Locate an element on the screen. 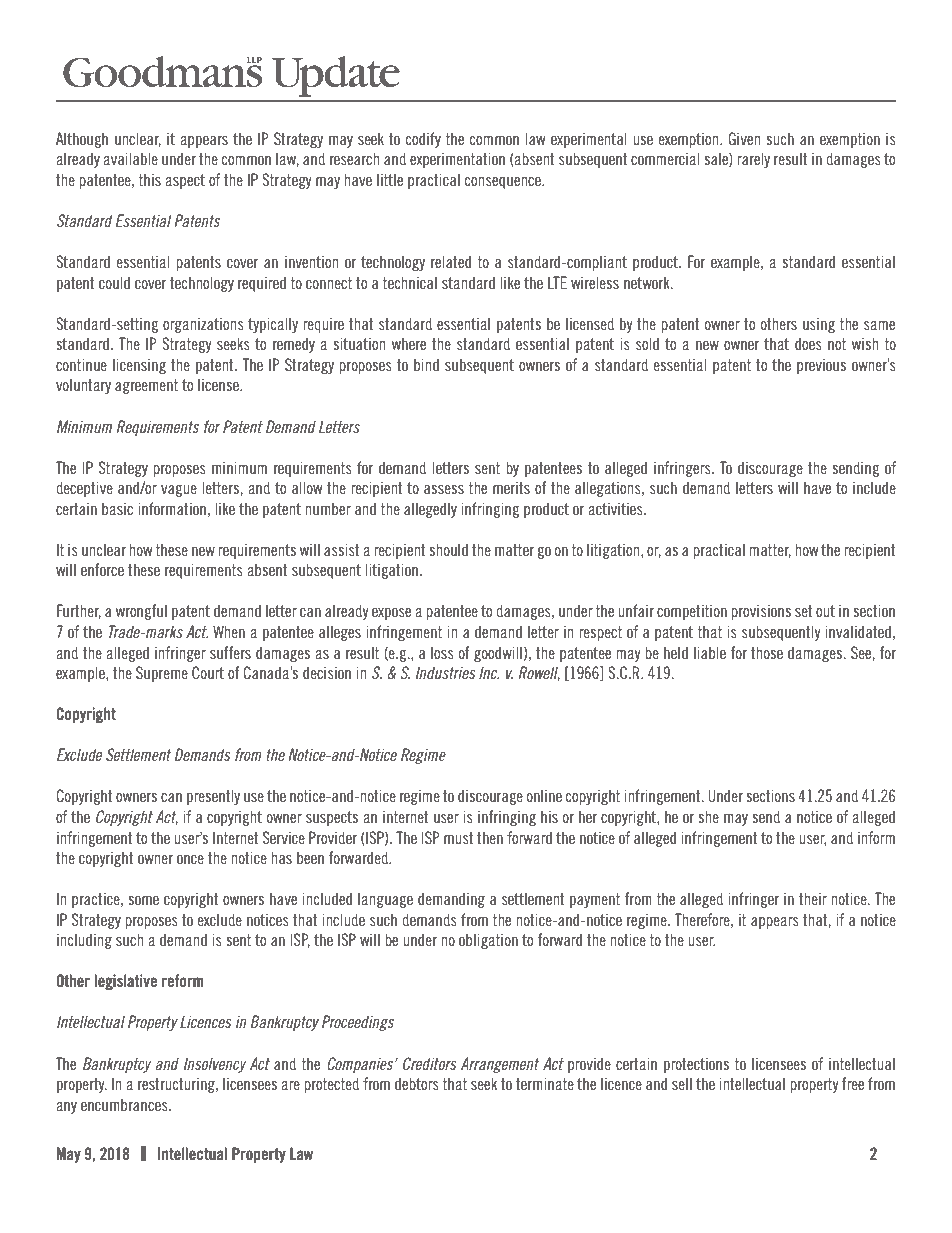 The height and width of the screenshot is (1233, 952). experimentation is located at coordinates (457, 160).
